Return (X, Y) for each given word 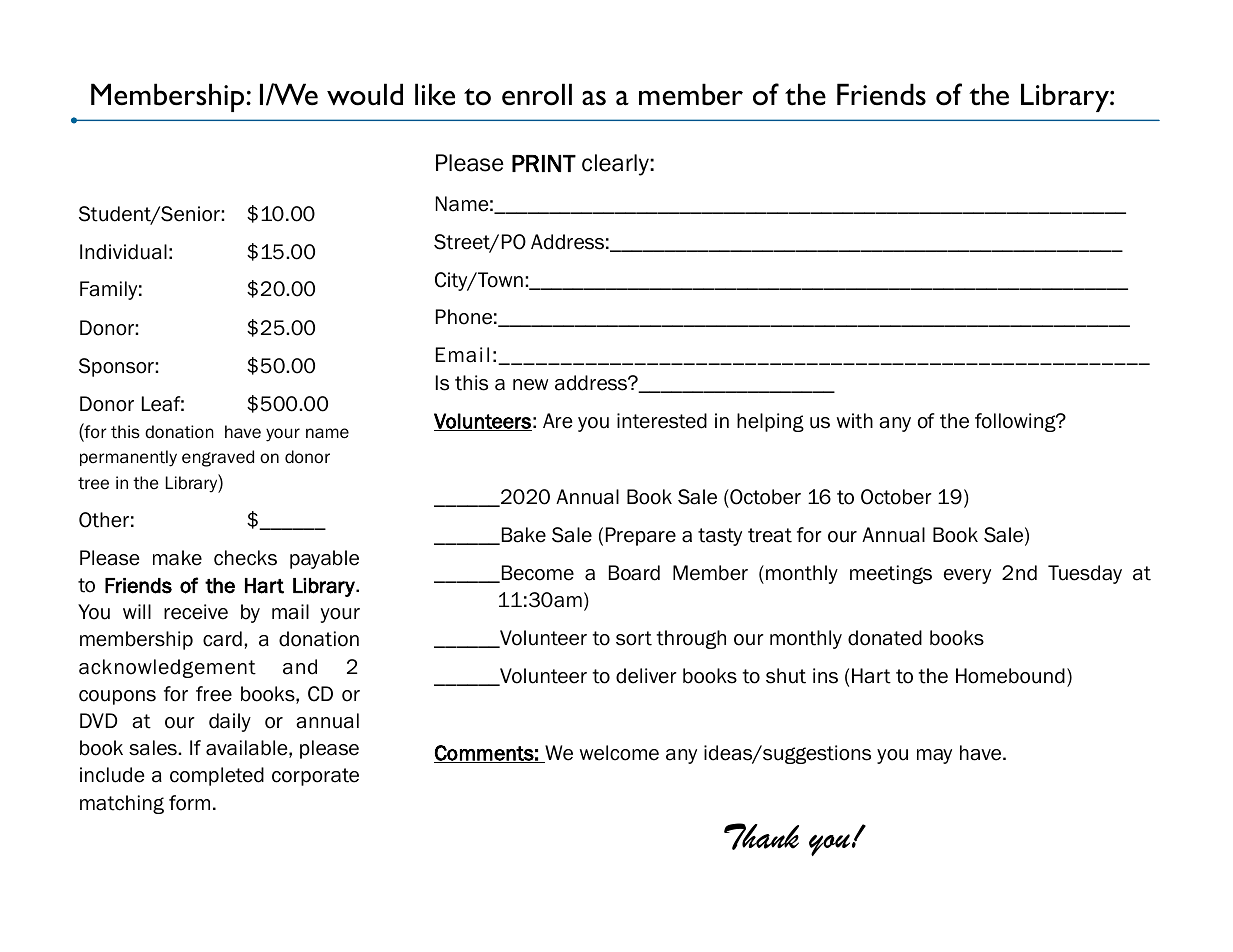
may (934, 756)
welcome (619, 753)
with (855, 421)
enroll (537, 94)
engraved (218, 458)
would (365, 94)
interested (662, 421)
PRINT (544, 163)
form (189, 803)
